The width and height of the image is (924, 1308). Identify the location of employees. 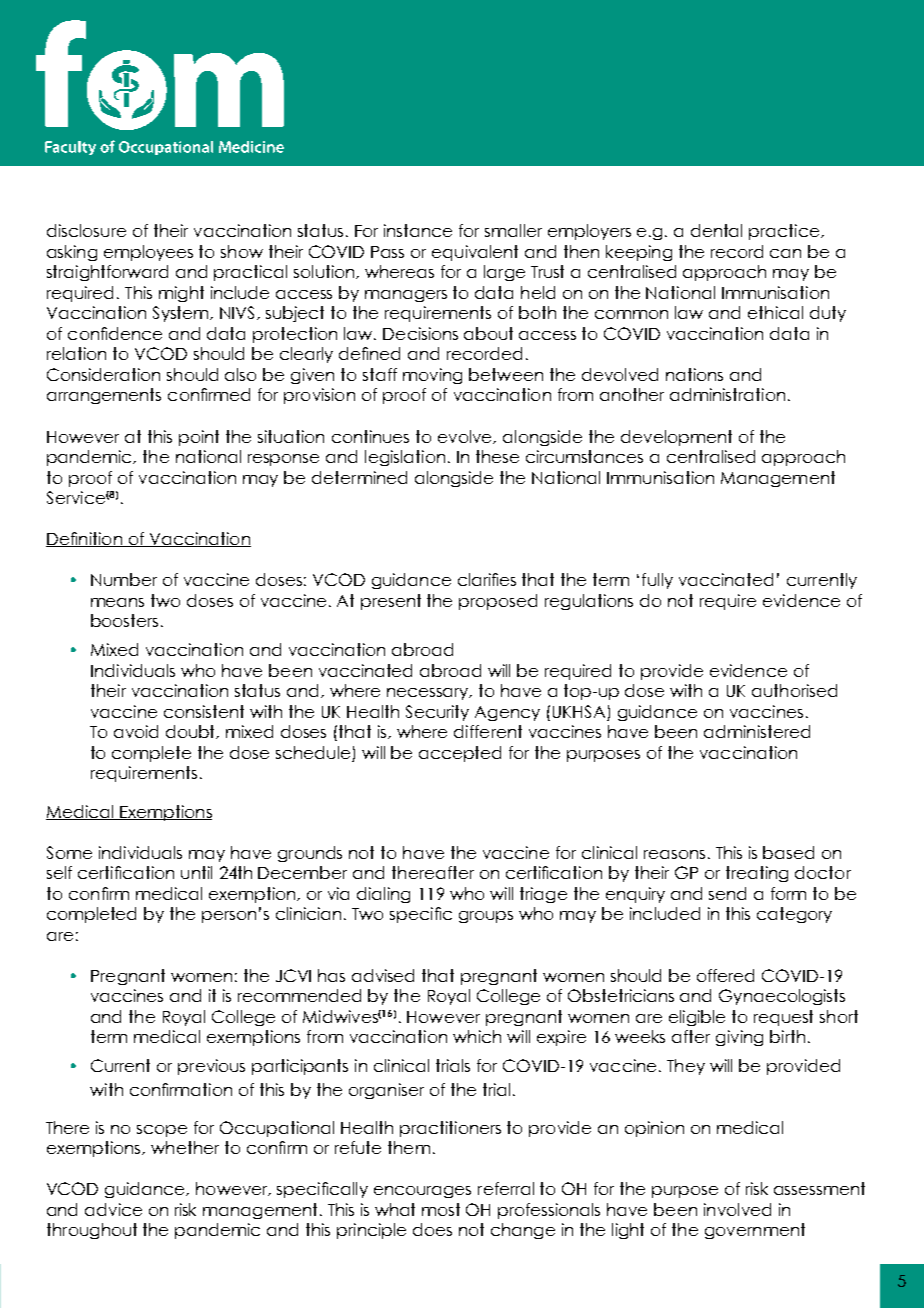
(148, 253).
